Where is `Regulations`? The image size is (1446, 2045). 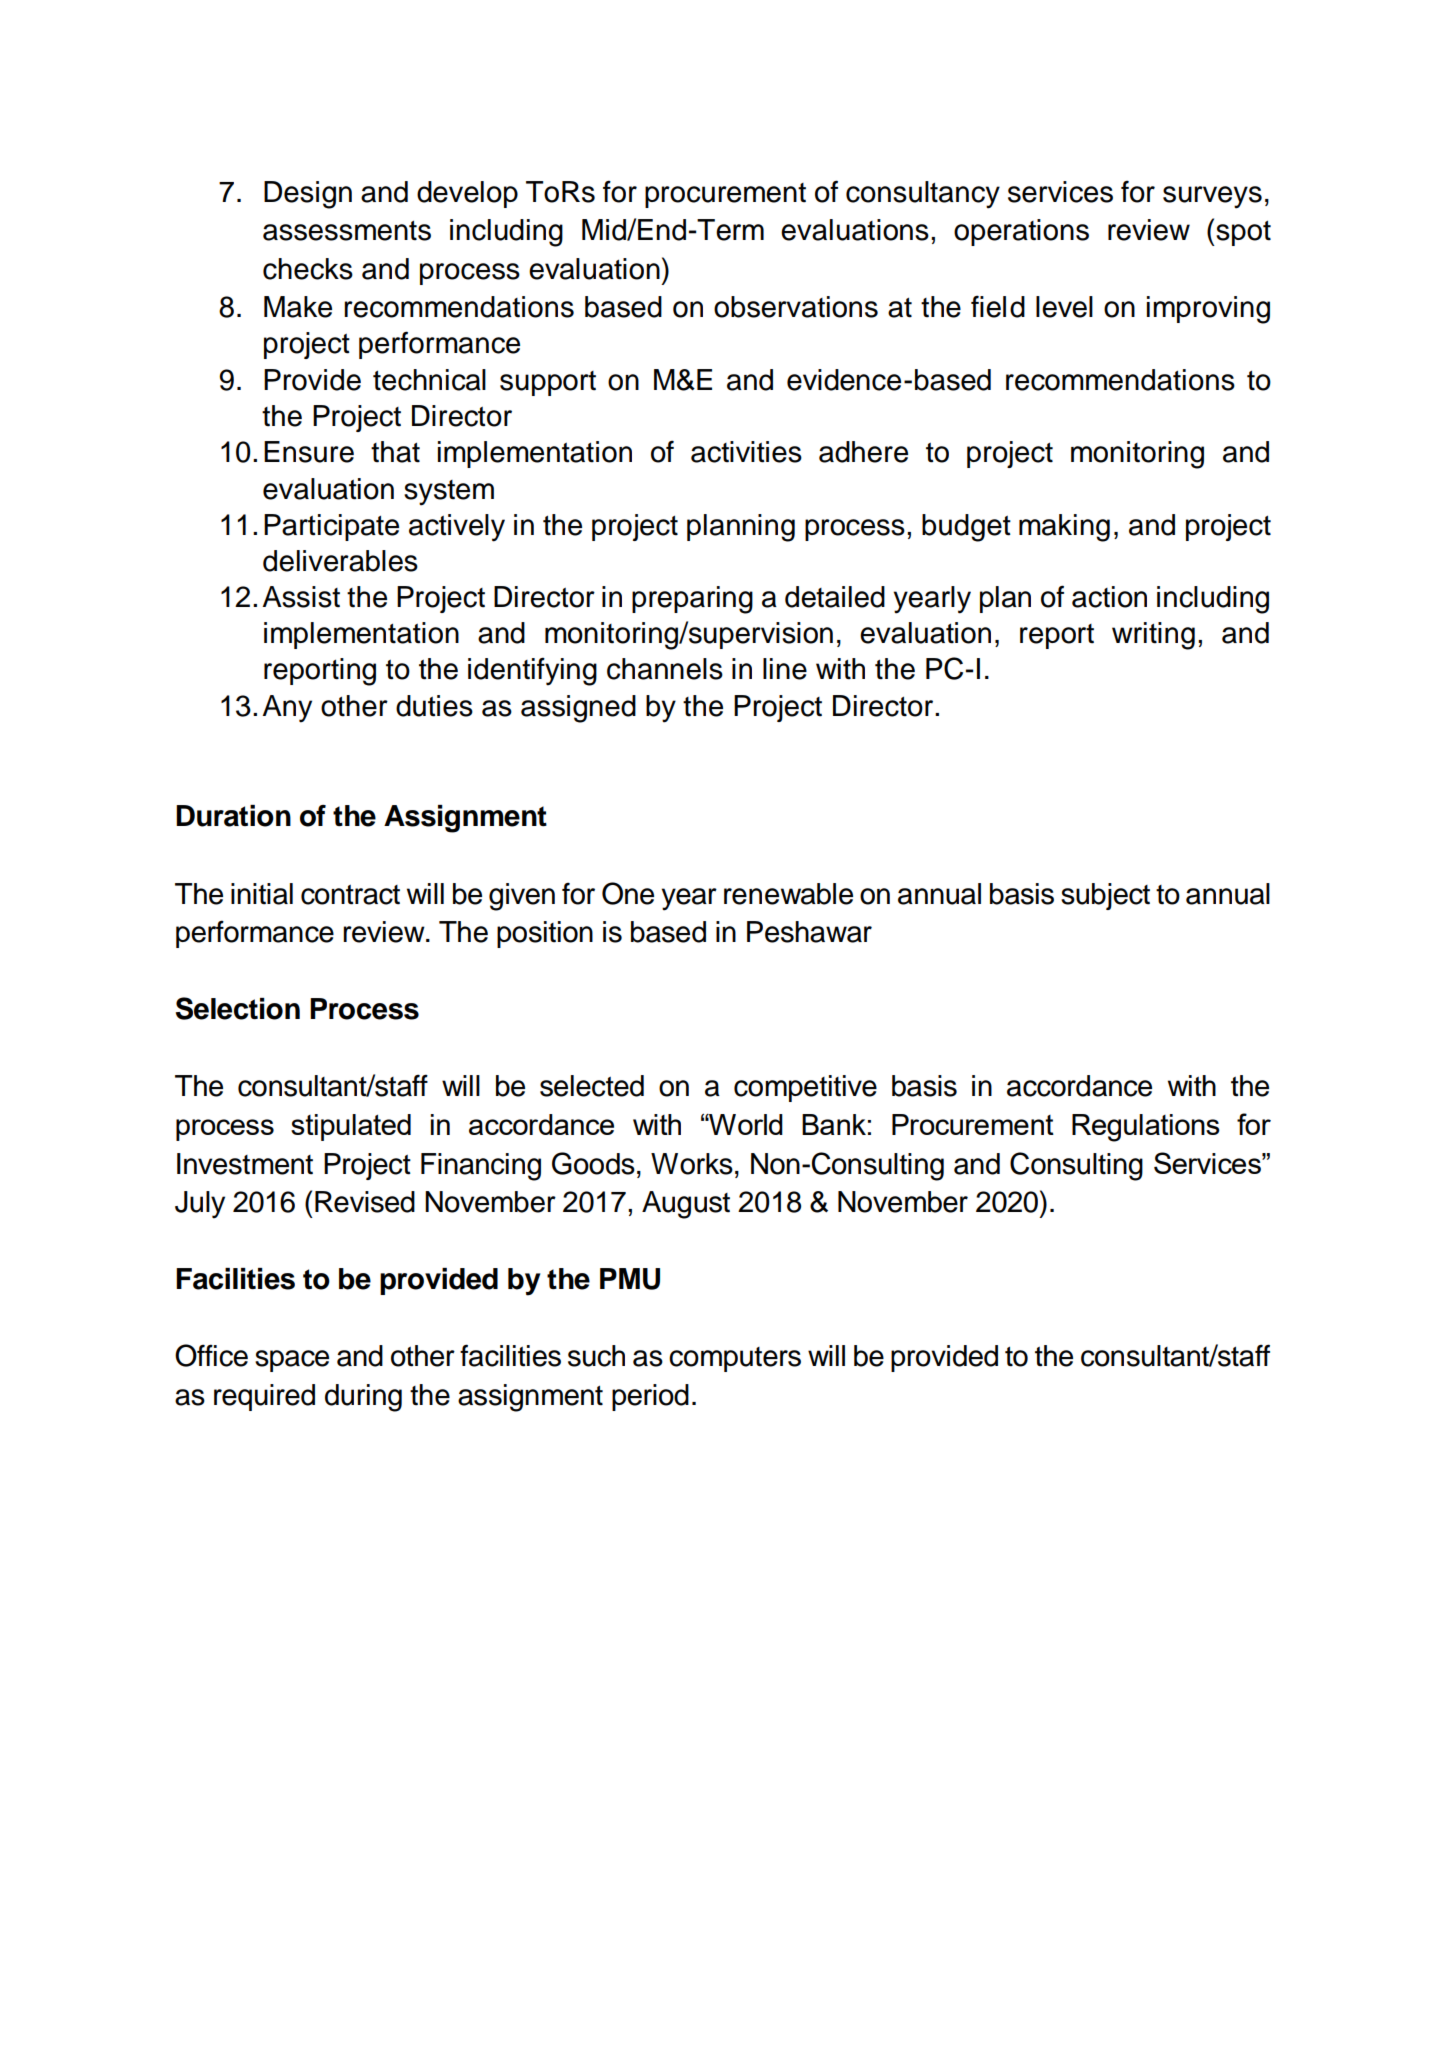 Regulations is located at coordinates (1146, 1128).
